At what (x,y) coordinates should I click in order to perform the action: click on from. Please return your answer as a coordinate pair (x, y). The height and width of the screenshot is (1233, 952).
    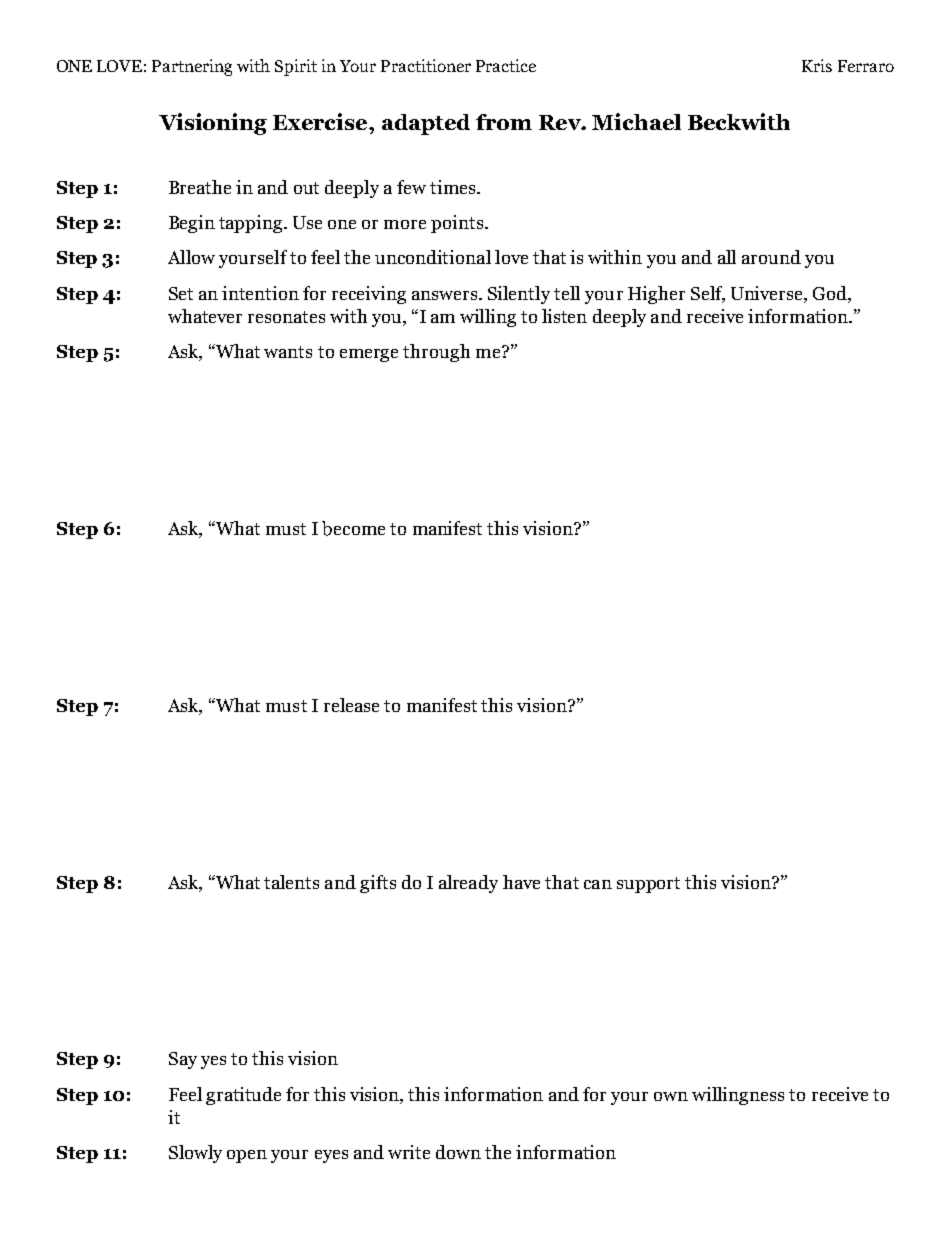
    Looking at the image, I should click on (504, 122).
